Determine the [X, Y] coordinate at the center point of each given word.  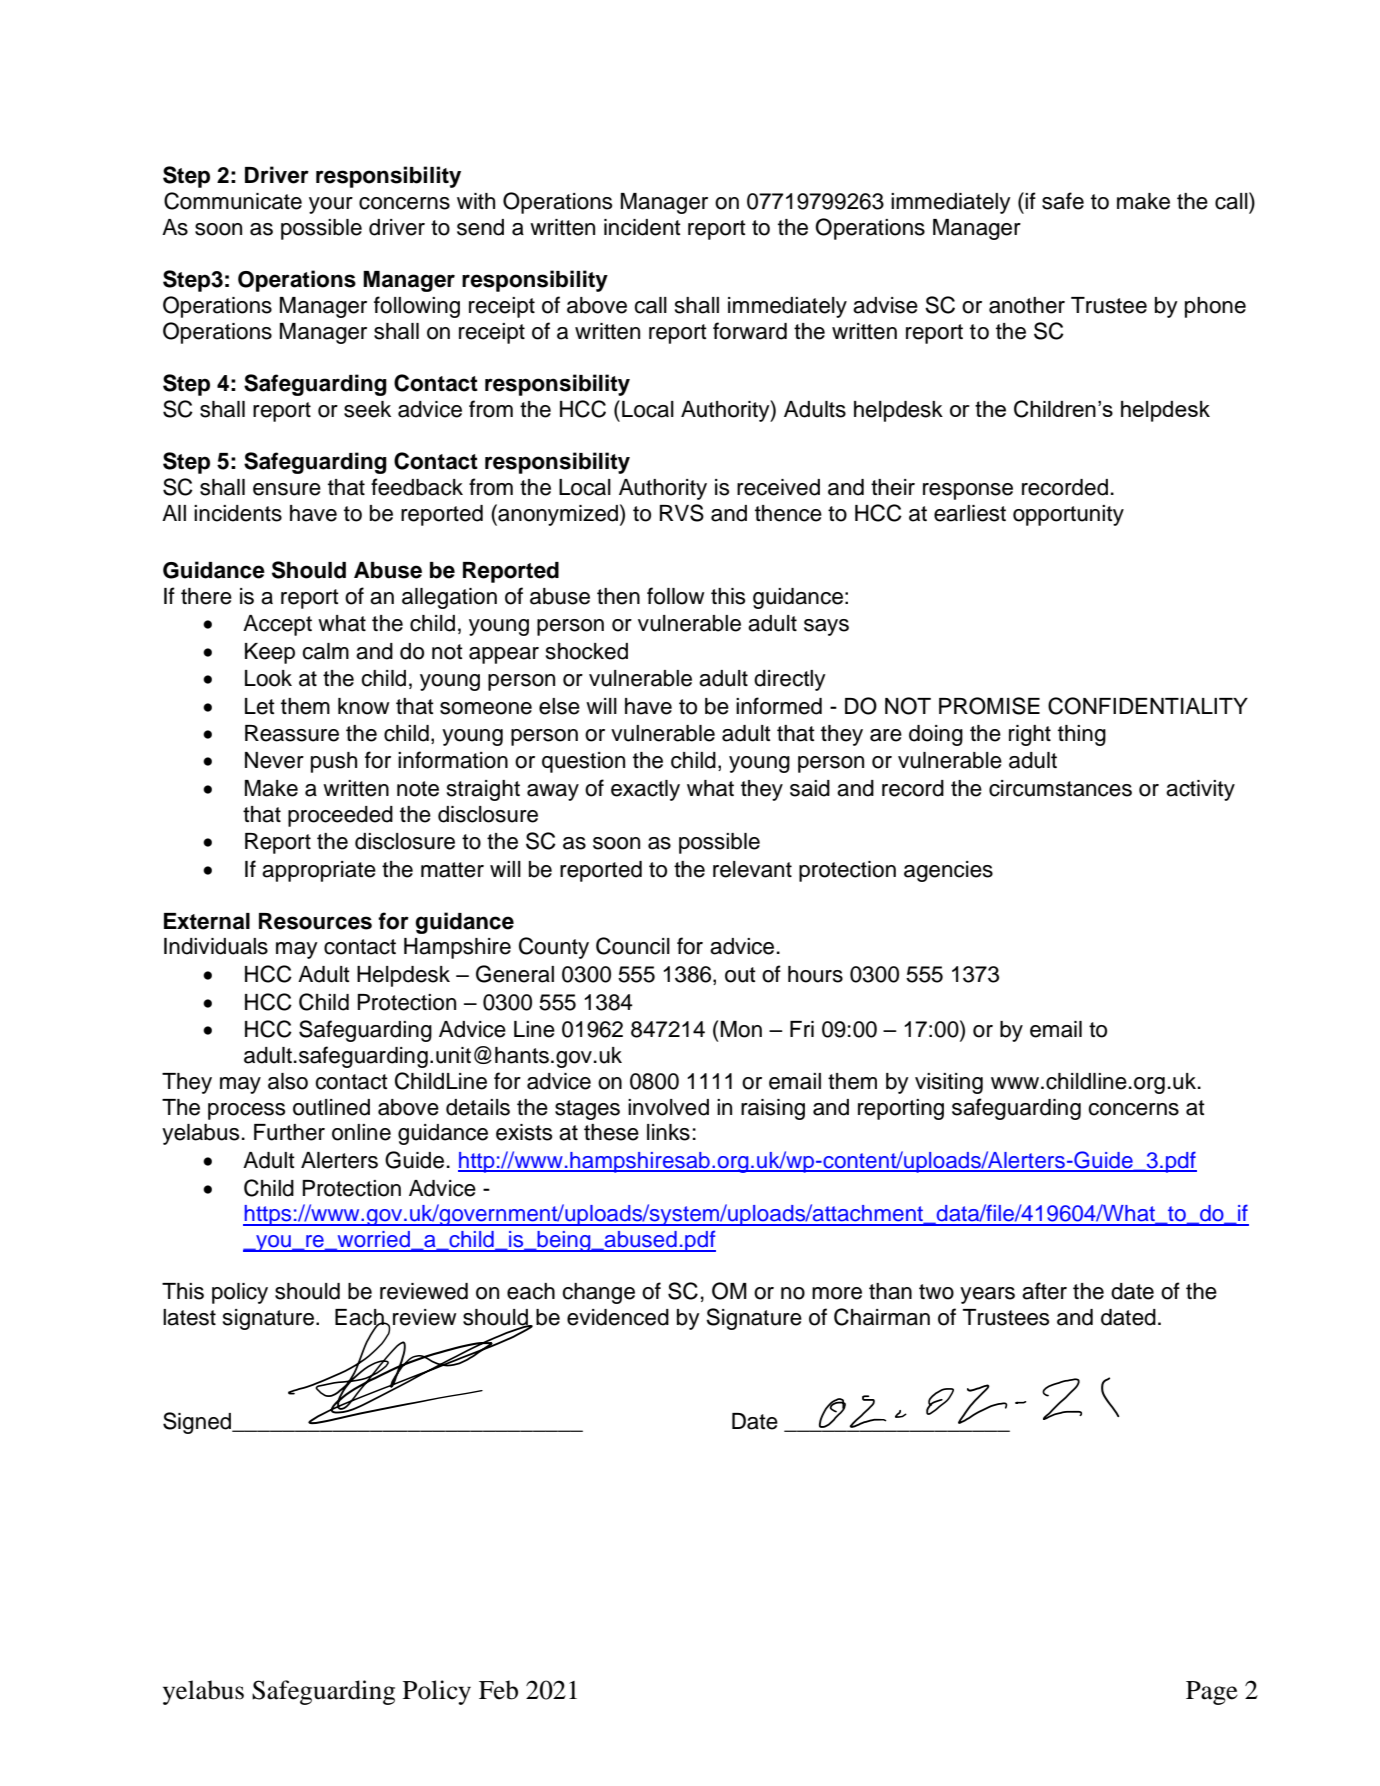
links [668, 1132]
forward [750, 331]
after [1044, 1291]
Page [1212, 1693]
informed [779, 706]
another [1027, 305]
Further [289, 1132]
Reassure [292, 733]
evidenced [618, 1317]
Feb [498, 1690]
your [331, 205]
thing [1082, 735]
